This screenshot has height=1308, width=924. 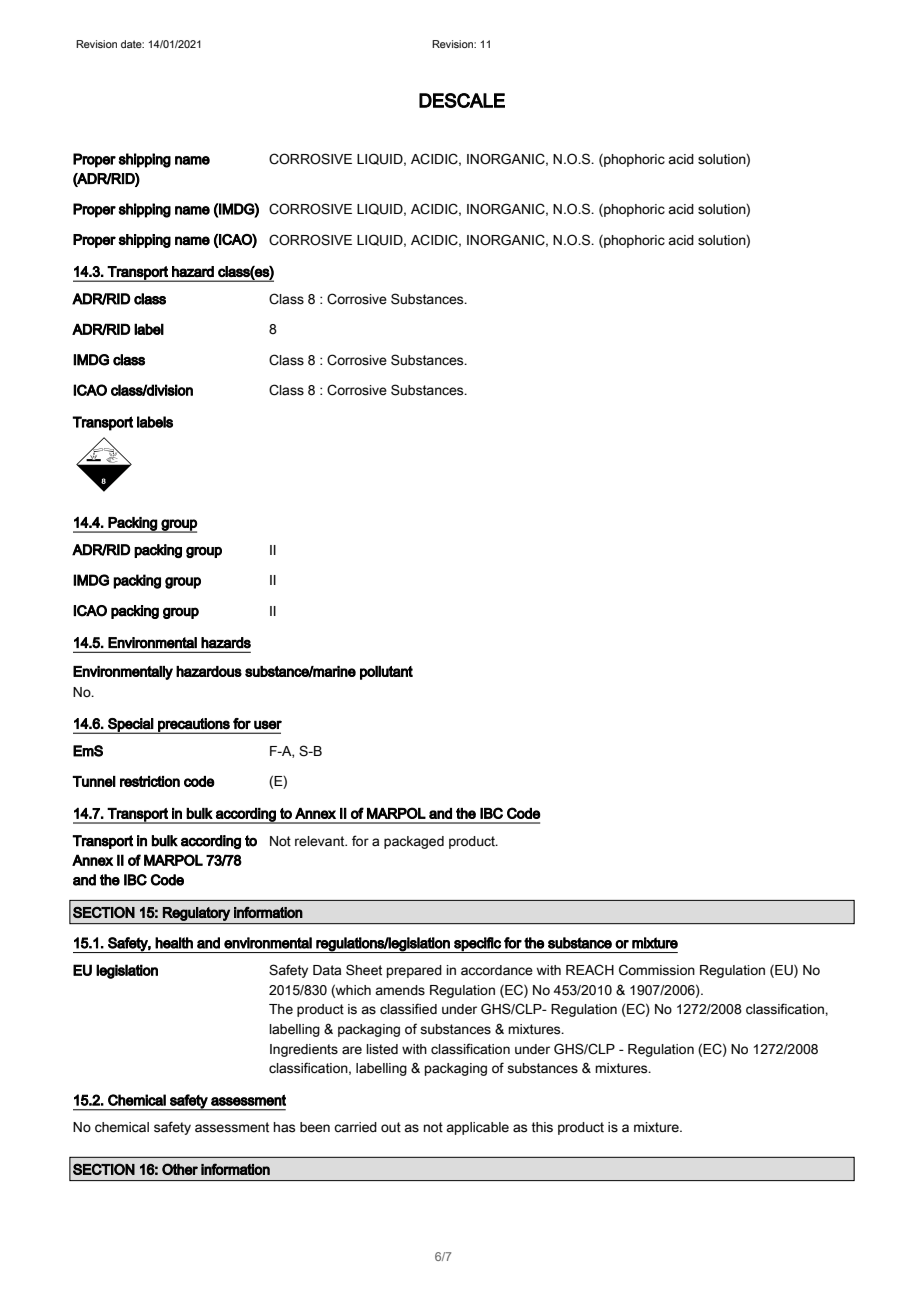 I want to click on Other, so click(x=180, y=1169).
